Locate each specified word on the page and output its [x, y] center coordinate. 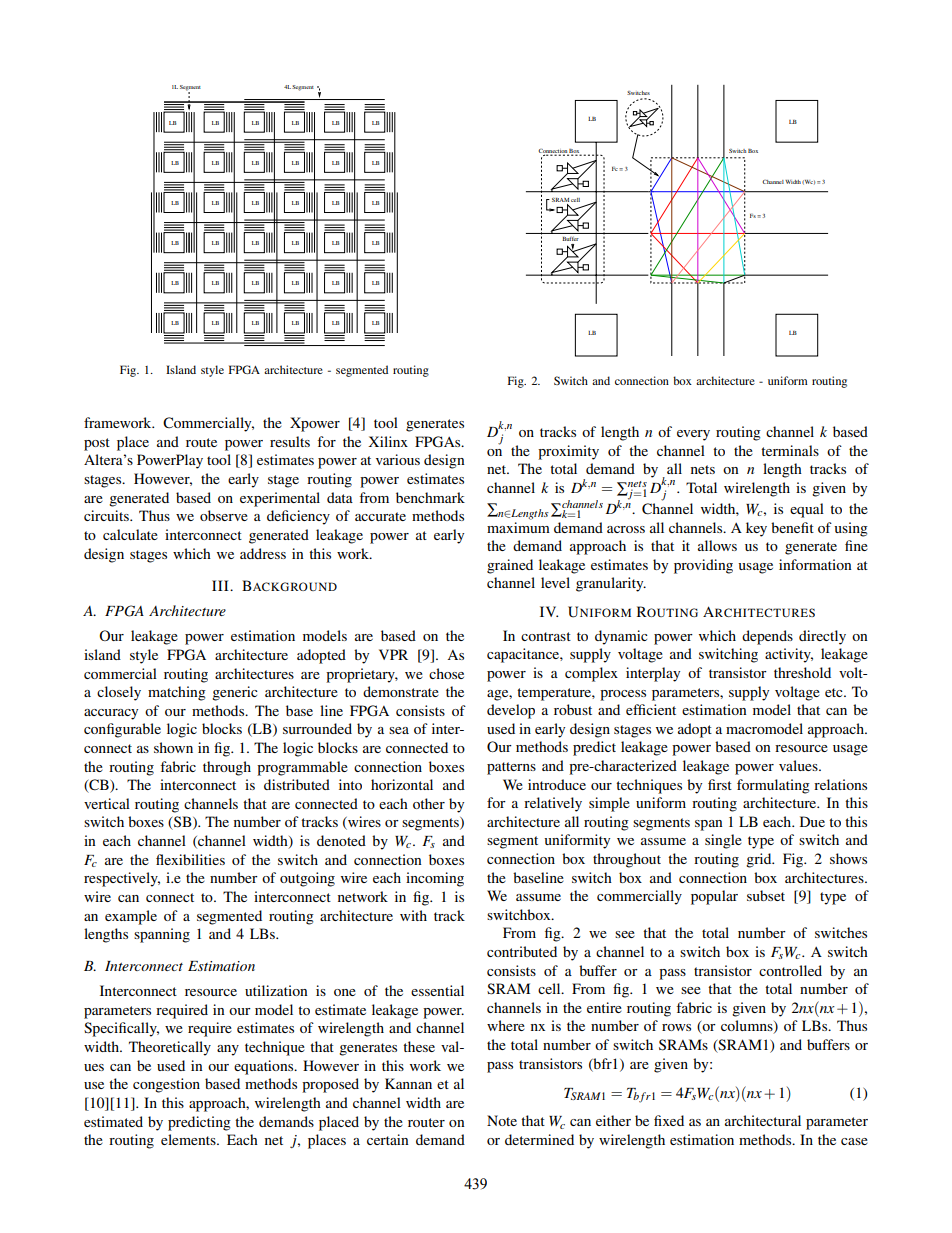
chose [446, 673]
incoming [435, 879]
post [97, 444]
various [398, 459]
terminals [790, 450]
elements [189, 1139]
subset [766, 895]
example [131, 917]
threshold [802, 672]
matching [177, 693]
